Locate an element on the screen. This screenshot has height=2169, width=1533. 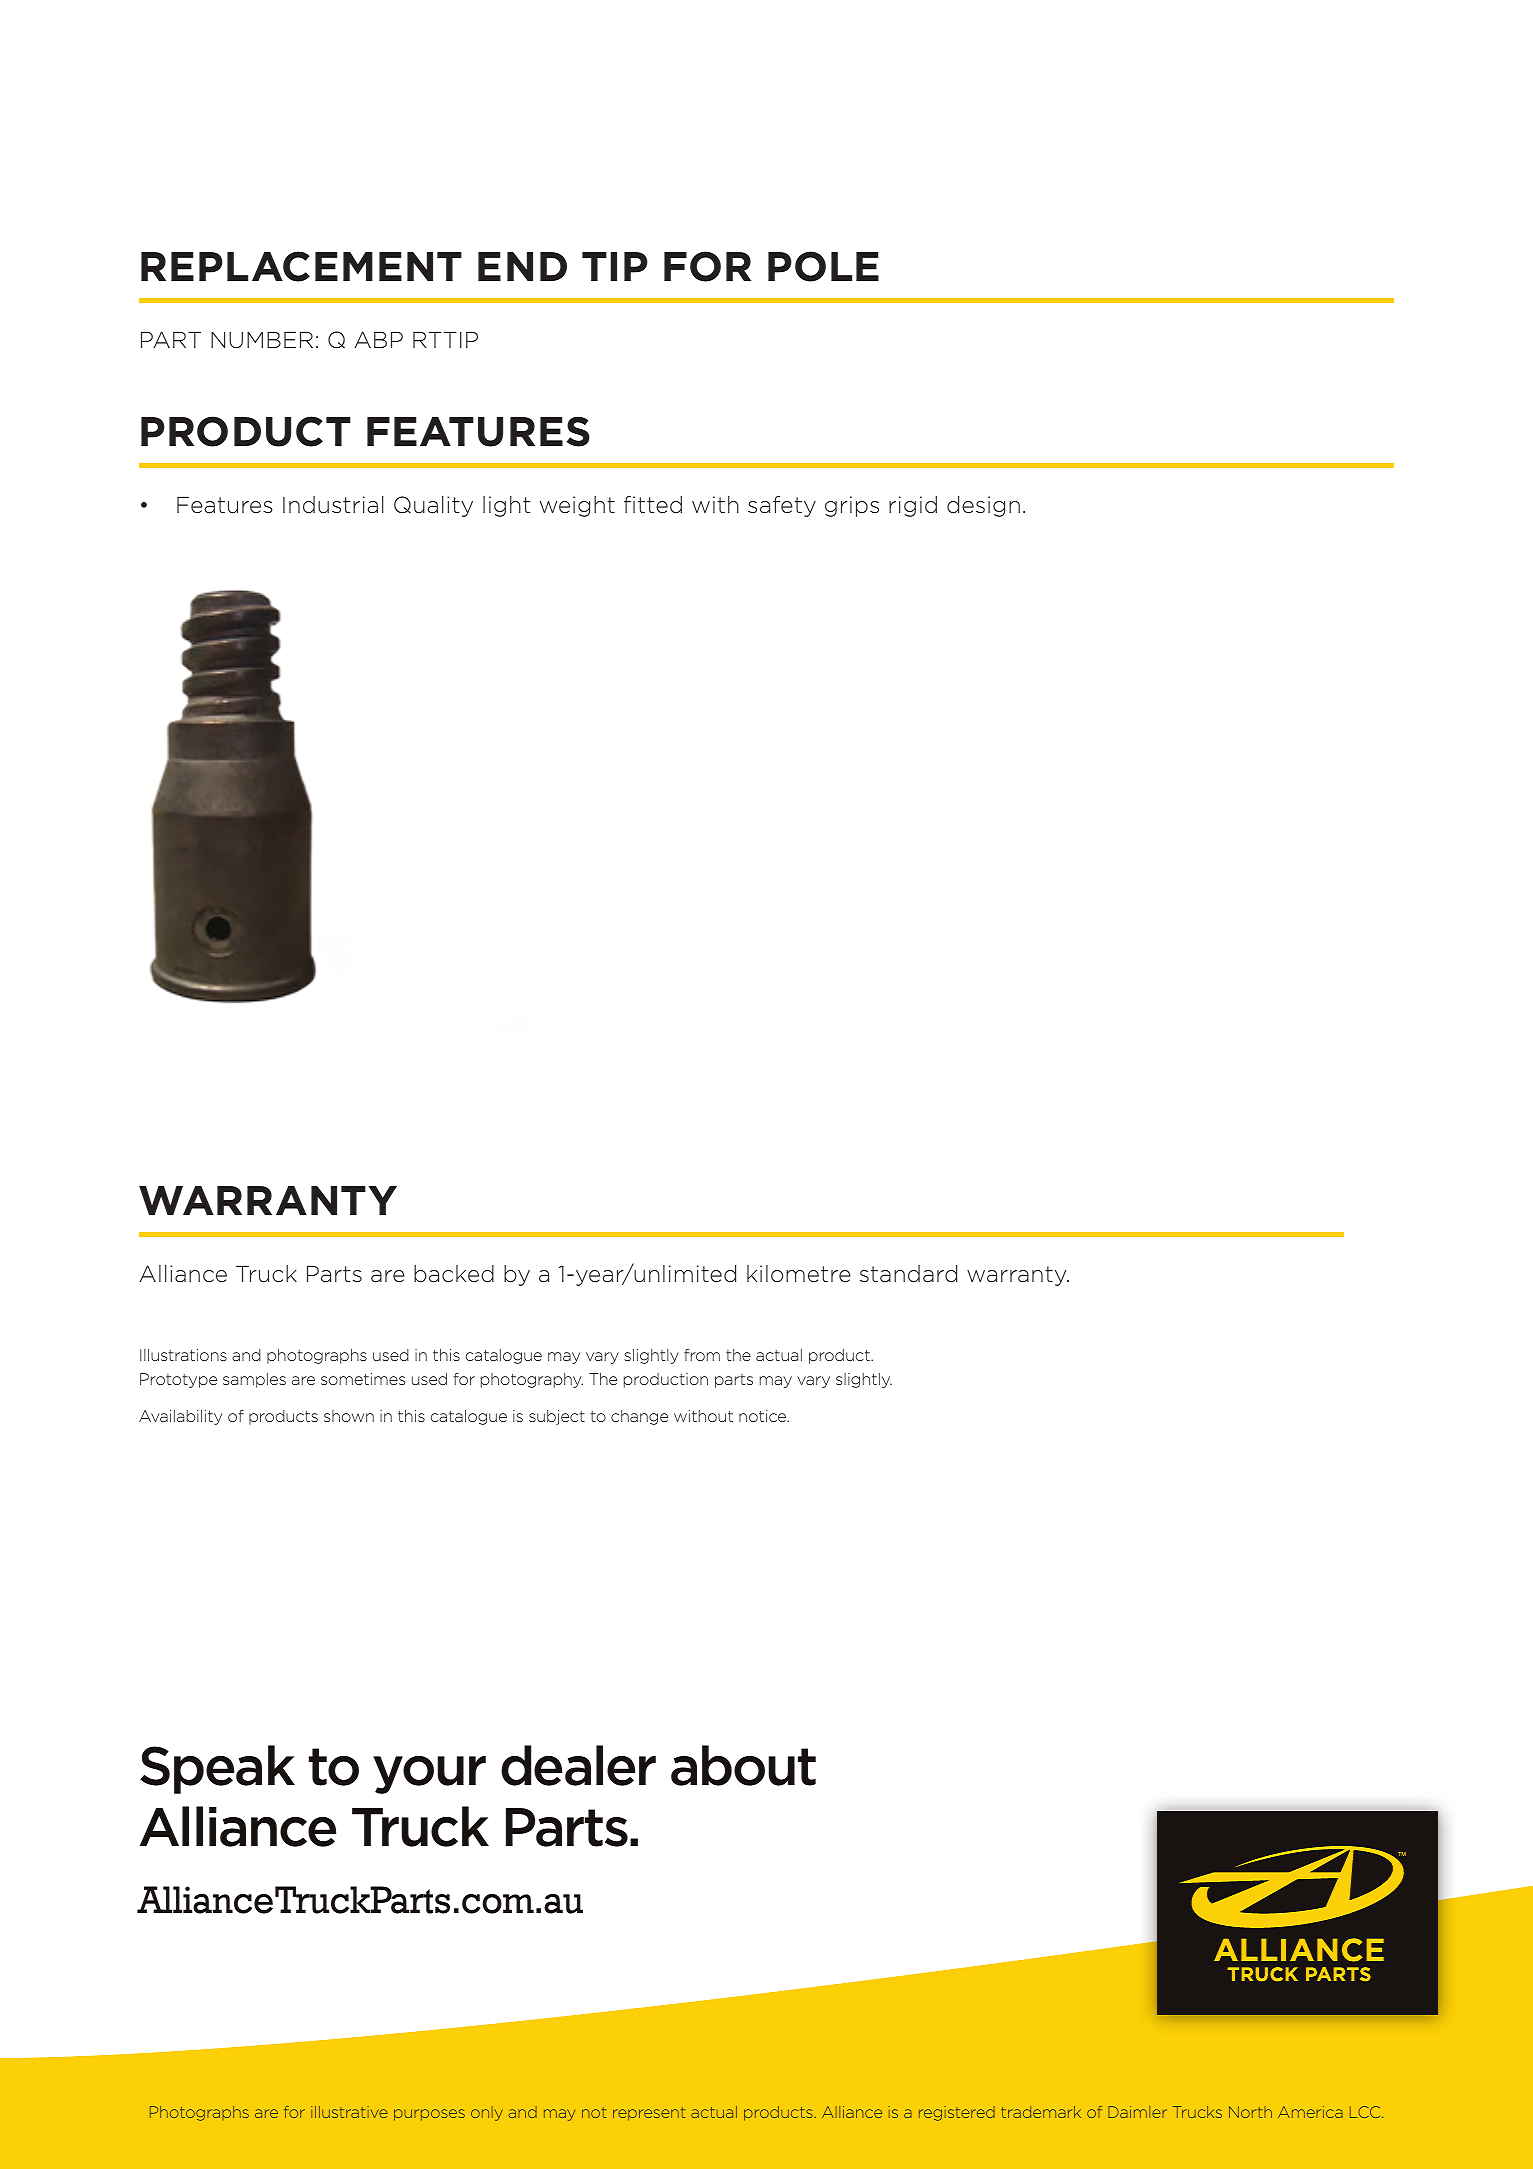
represent is located at coordinates (649, 2114).
